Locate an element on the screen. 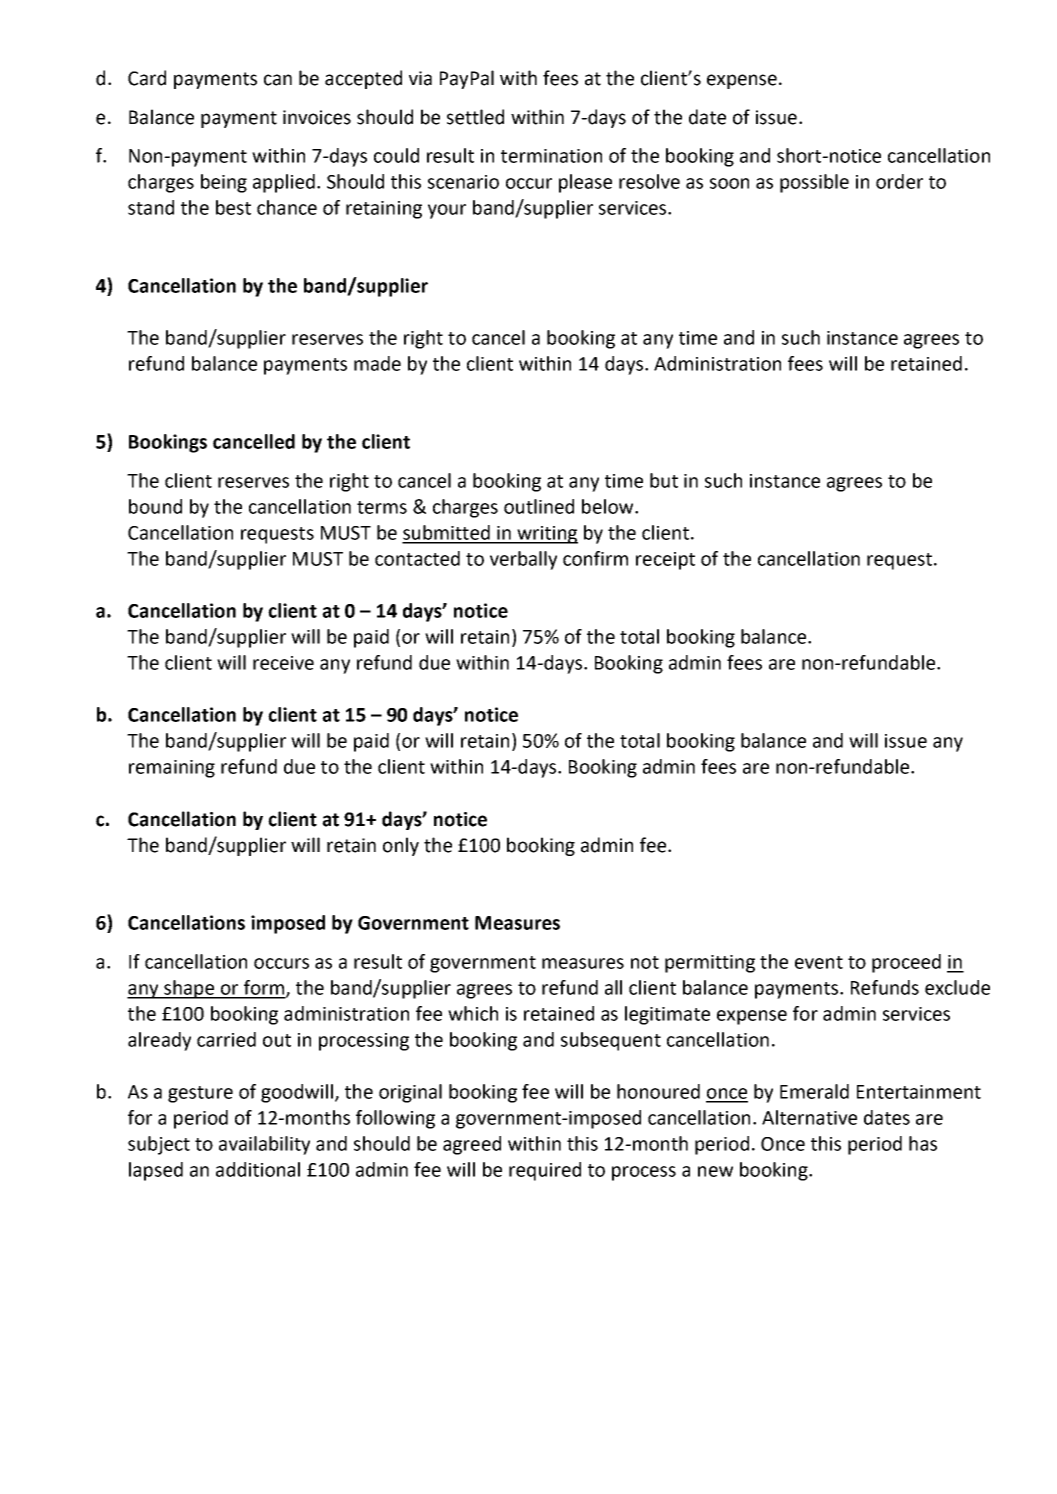 This screenshot has width=1057, height=1494. receive is located at coordinates (283, 663).
